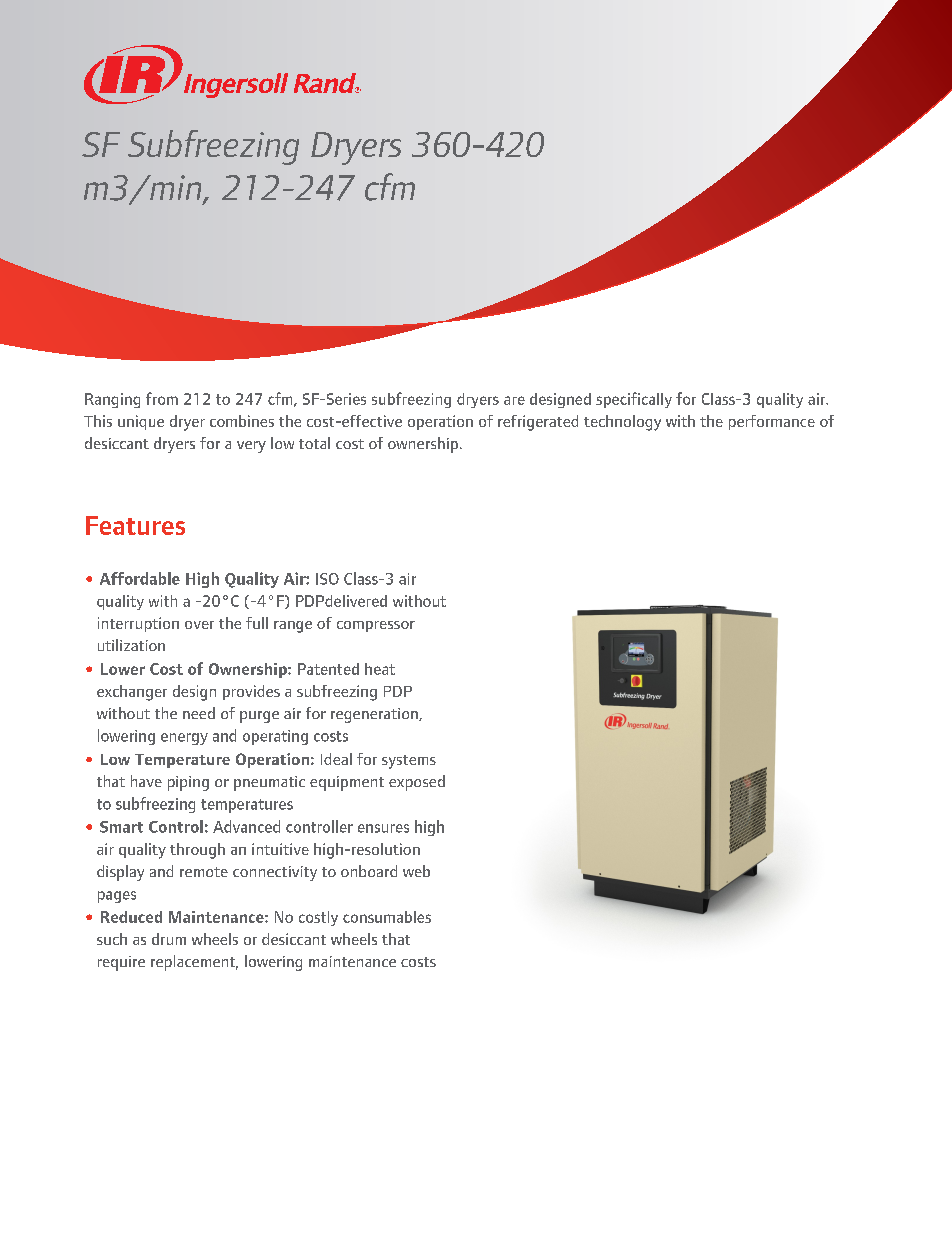 Image resolution: width=952 pixels, height=1233 pixels. I want to click on are, so click(514, 400).
